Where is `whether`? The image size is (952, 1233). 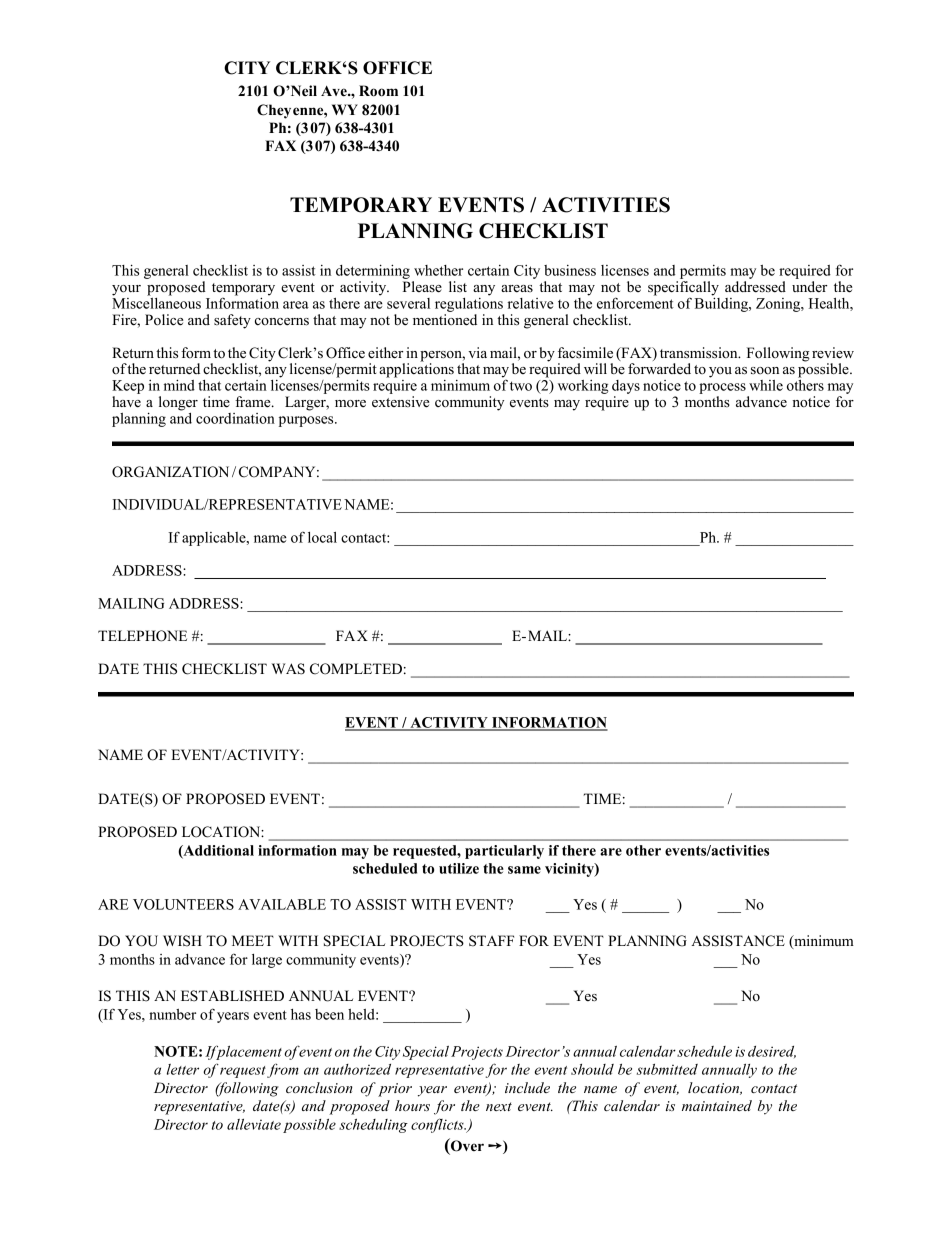
whether is located at coordinates (438, 270).
